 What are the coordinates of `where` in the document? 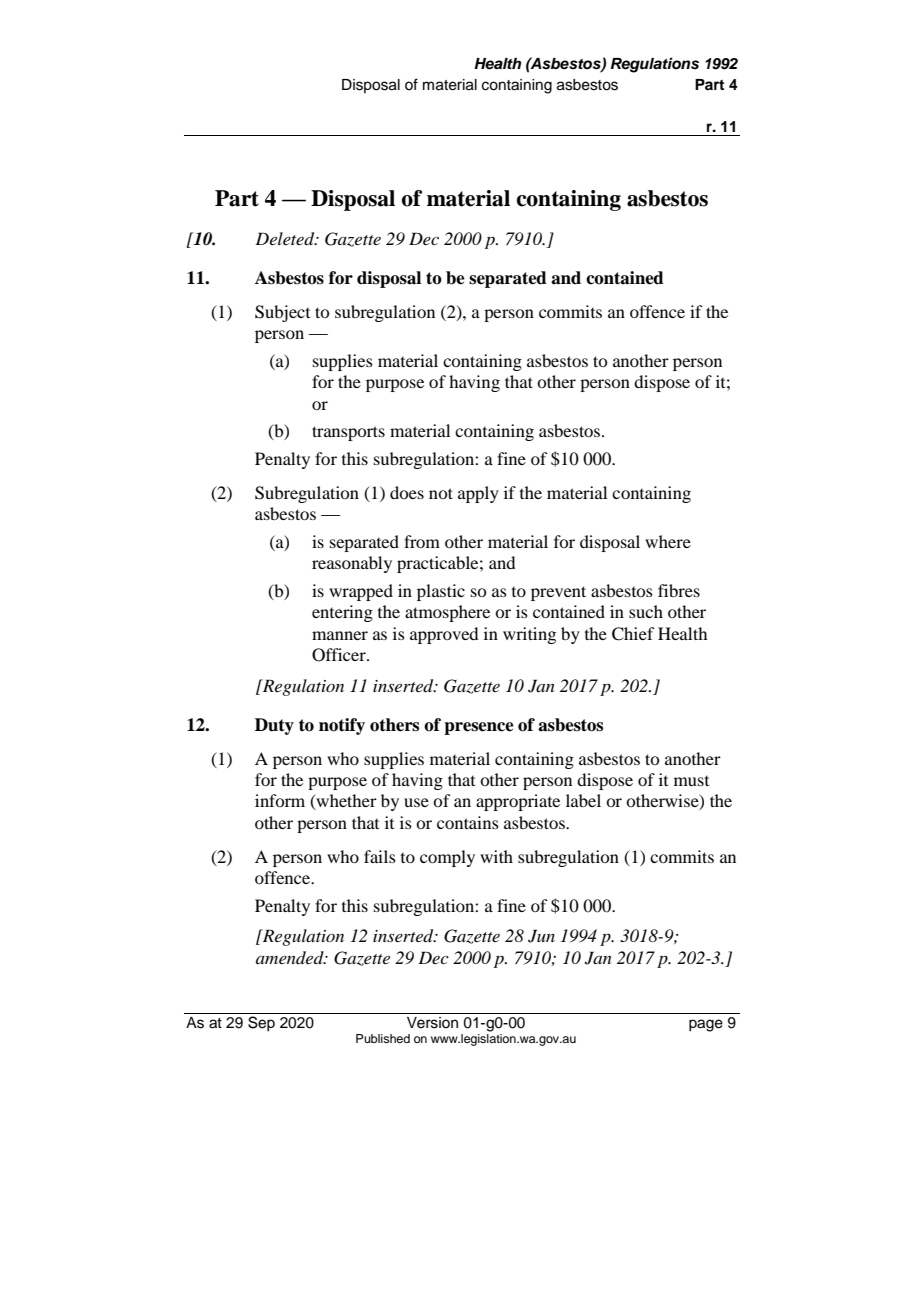 It's located at (668, 541).
